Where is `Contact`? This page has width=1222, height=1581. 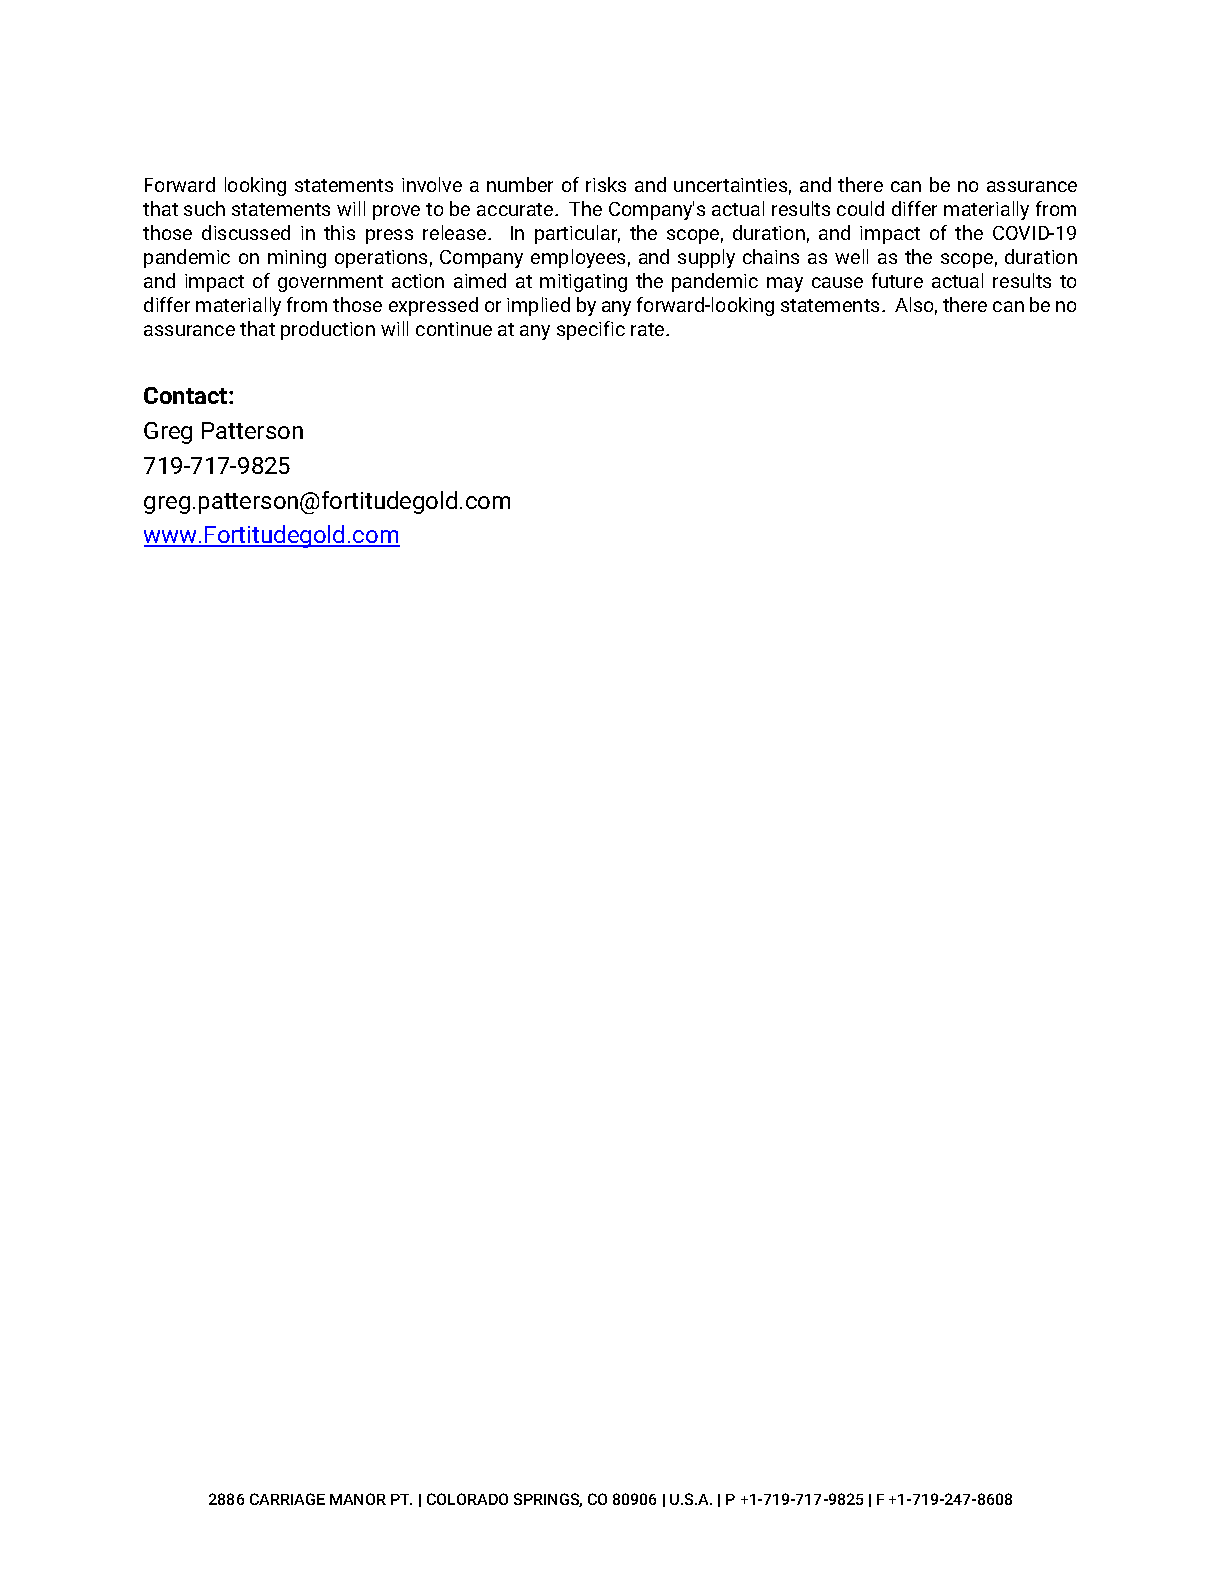 Contact is located at coordinates (187, 395).
